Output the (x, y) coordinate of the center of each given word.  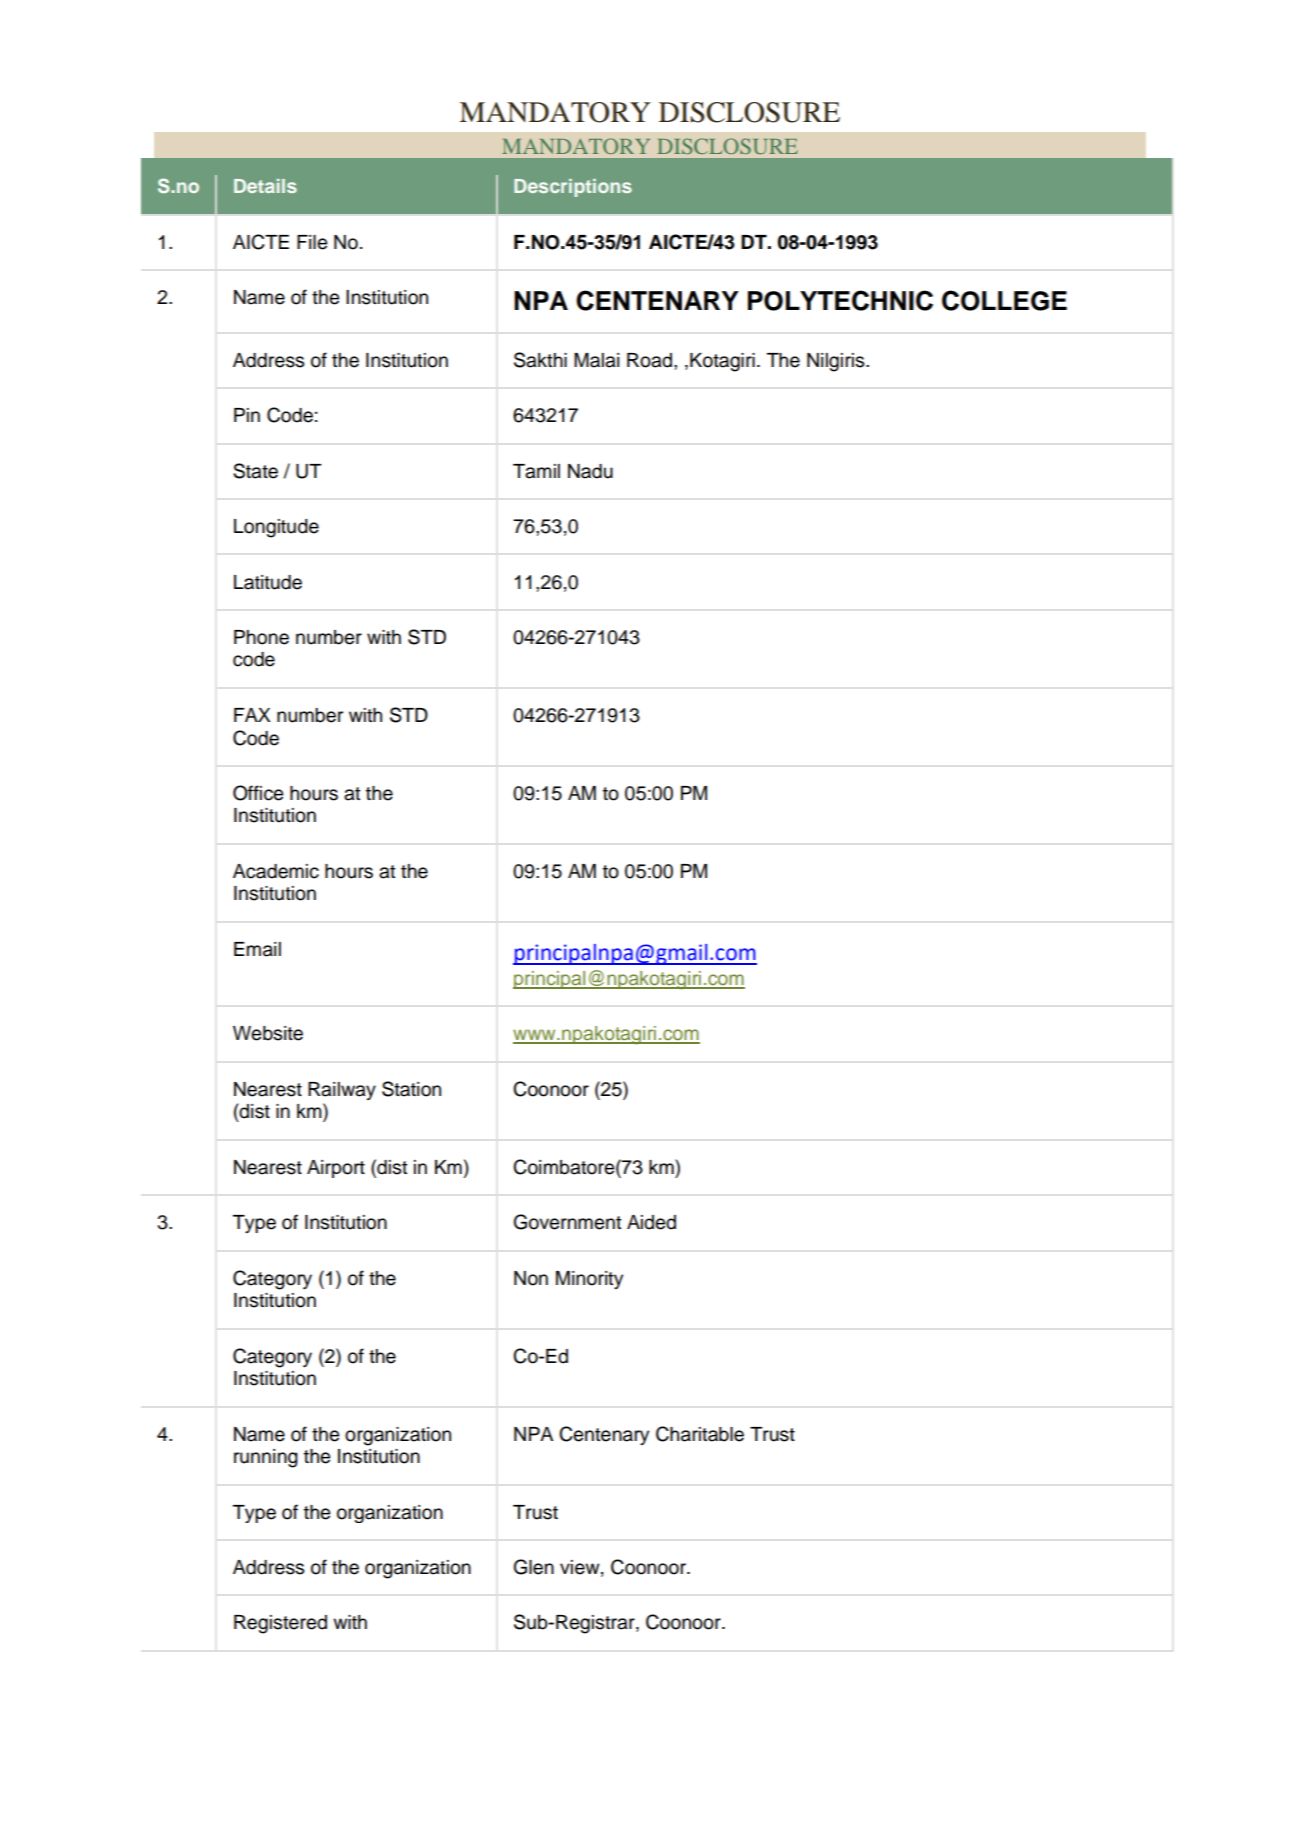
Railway (342, 1091)
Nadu (590, 471)
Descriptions (573, 188)
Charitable (700, 1434)
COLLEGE (1004, 300)
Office (258, 793)
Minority (589, 1280)
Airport (336, 1169)
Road (649, 360)
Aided (651, 1222)
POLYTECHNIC (840, 300)
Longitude (276, 528)
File (312, 242)
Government (567, 1222)
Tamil (536, 471)
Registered (280, 1624)
